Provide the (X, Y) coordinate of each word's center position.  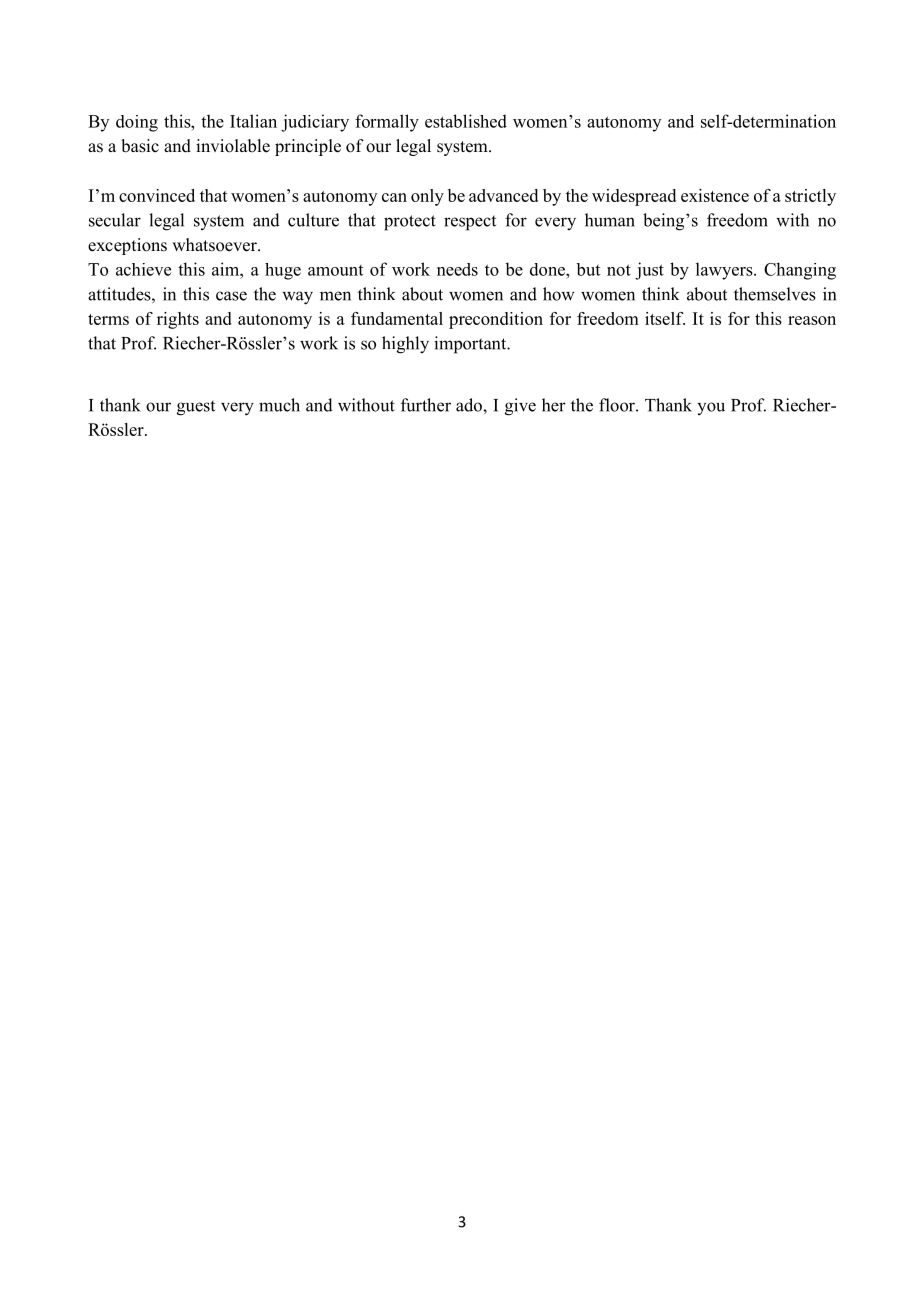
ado (470, 405)
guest (196, 408)
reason (812, 320)
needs (457, 269)
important (471, 345)
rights (178, 320)
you (711, 408)
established (466, 121)
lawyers (725, 271)
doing (137, 123)
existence (715, 195)
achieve (143, 269)
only (427, 197)
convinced (157, 195)
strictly (810, 197)
